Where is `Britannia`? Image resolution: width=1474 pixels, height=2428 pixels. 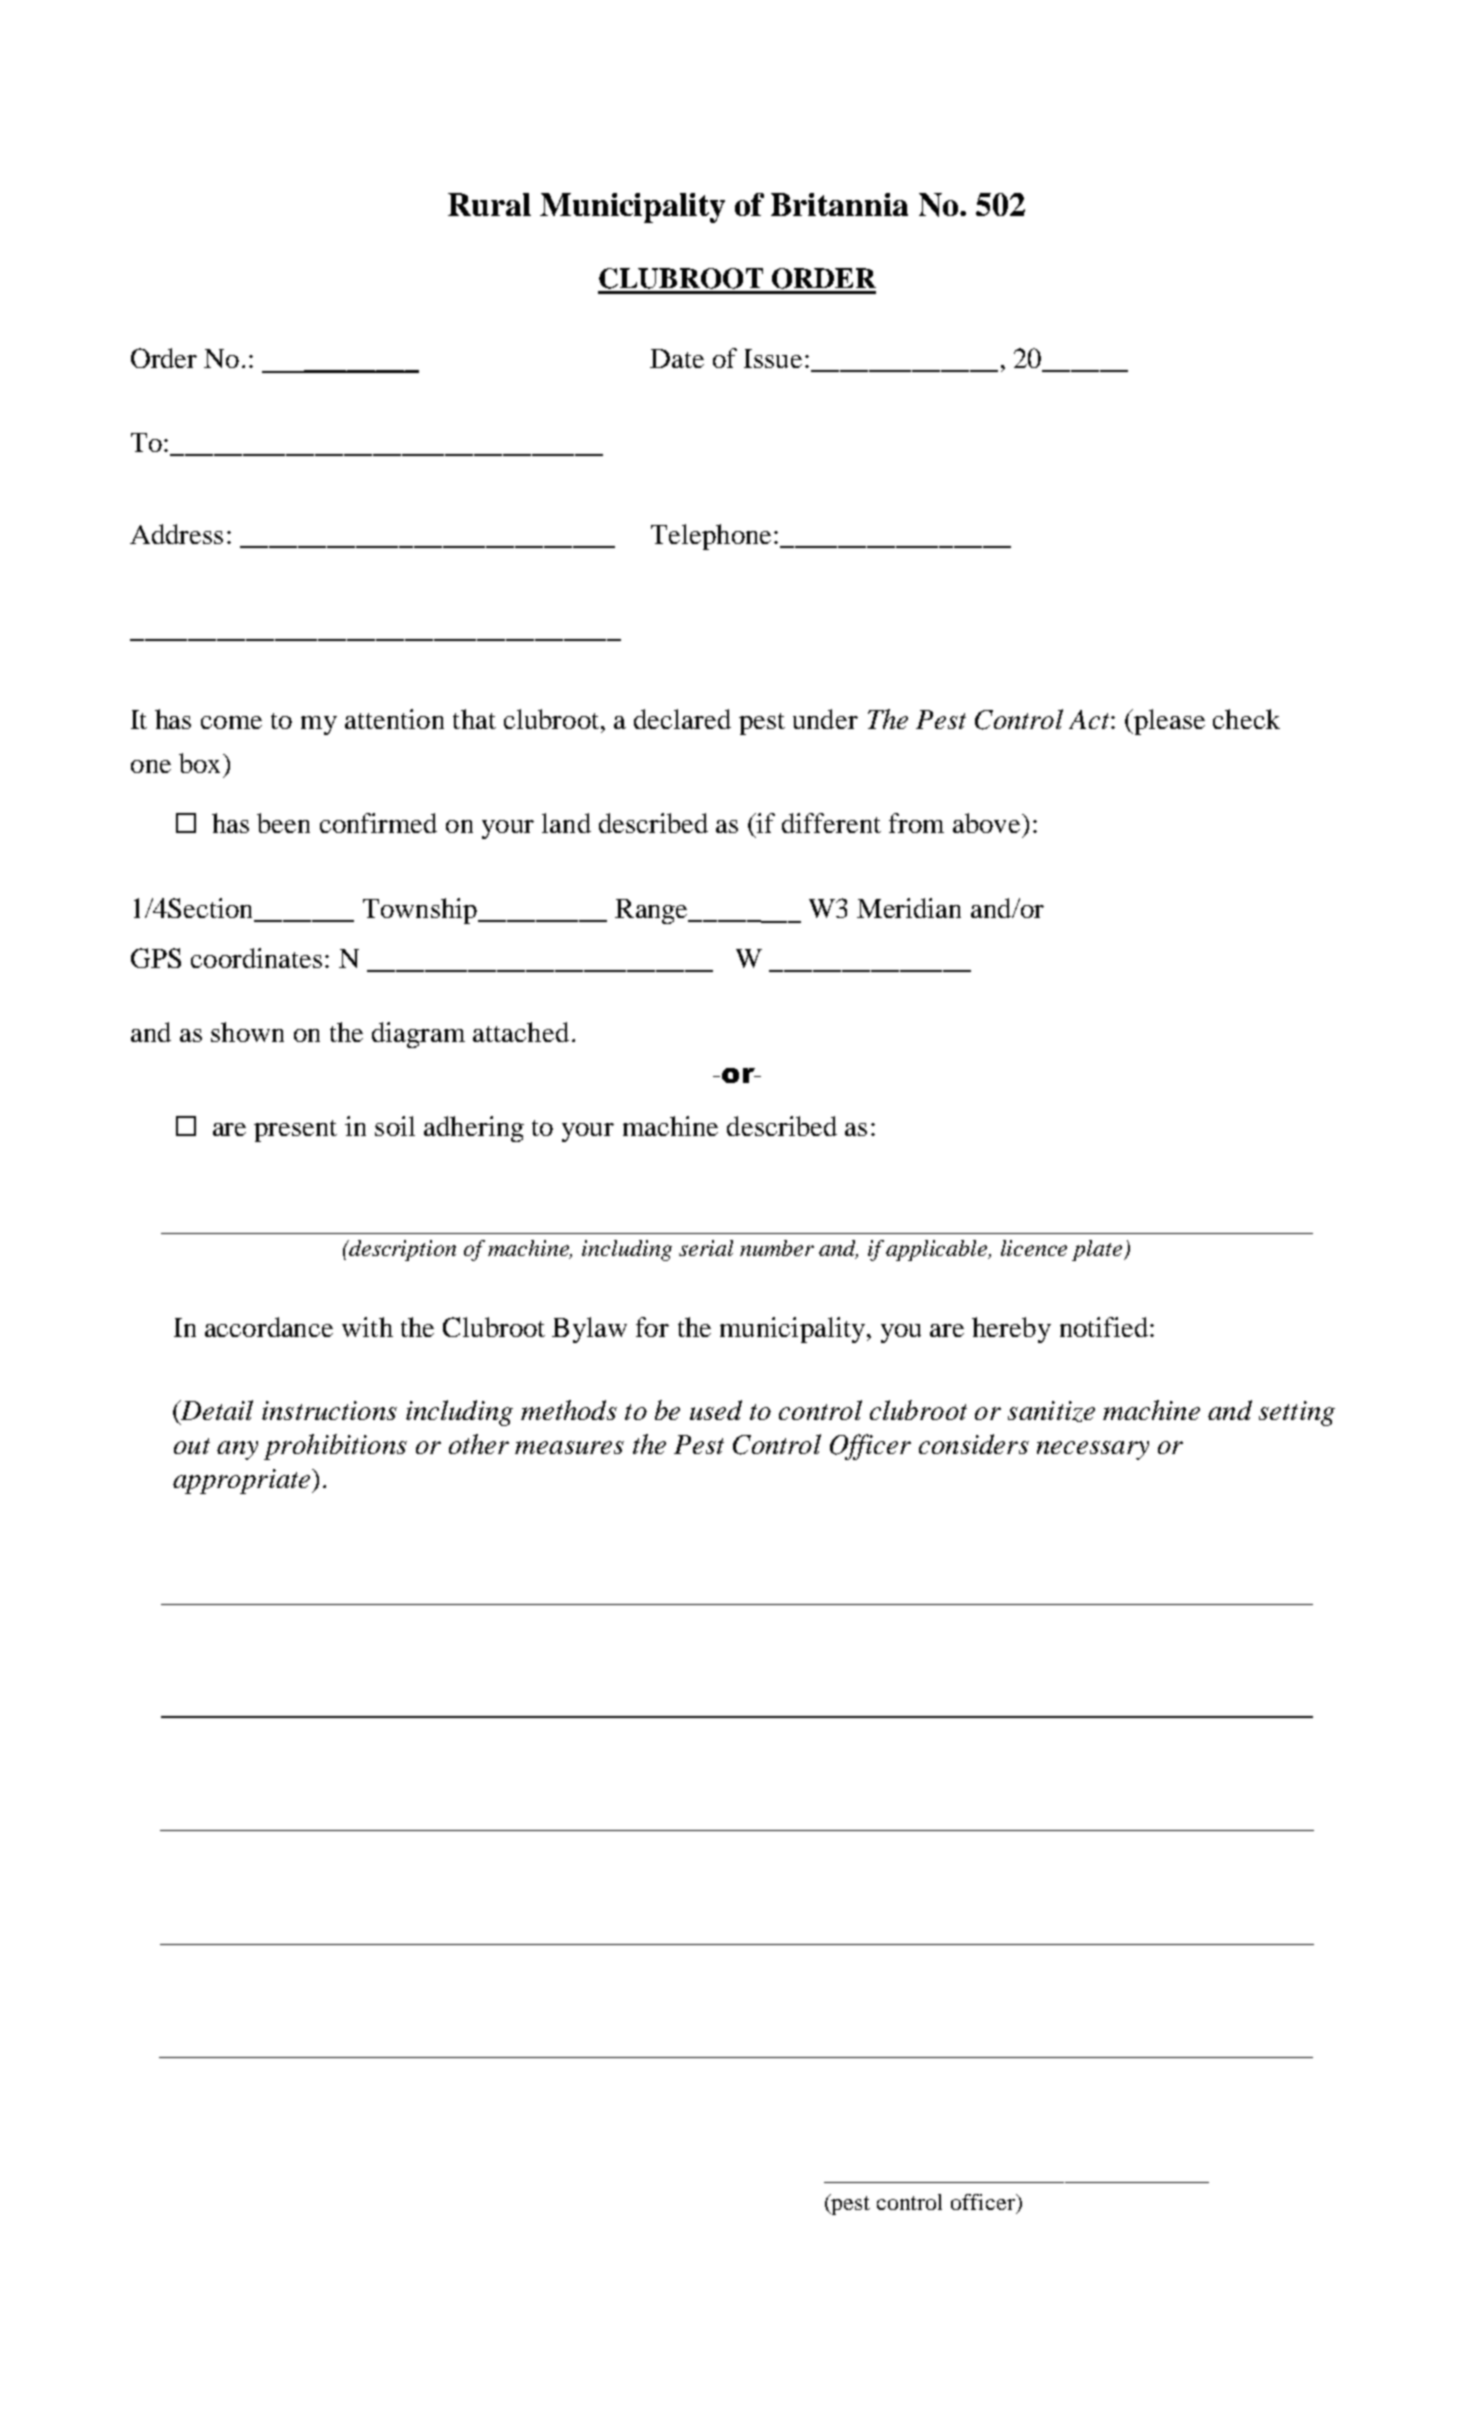 Britannia is located at coordinates (839, 204).
